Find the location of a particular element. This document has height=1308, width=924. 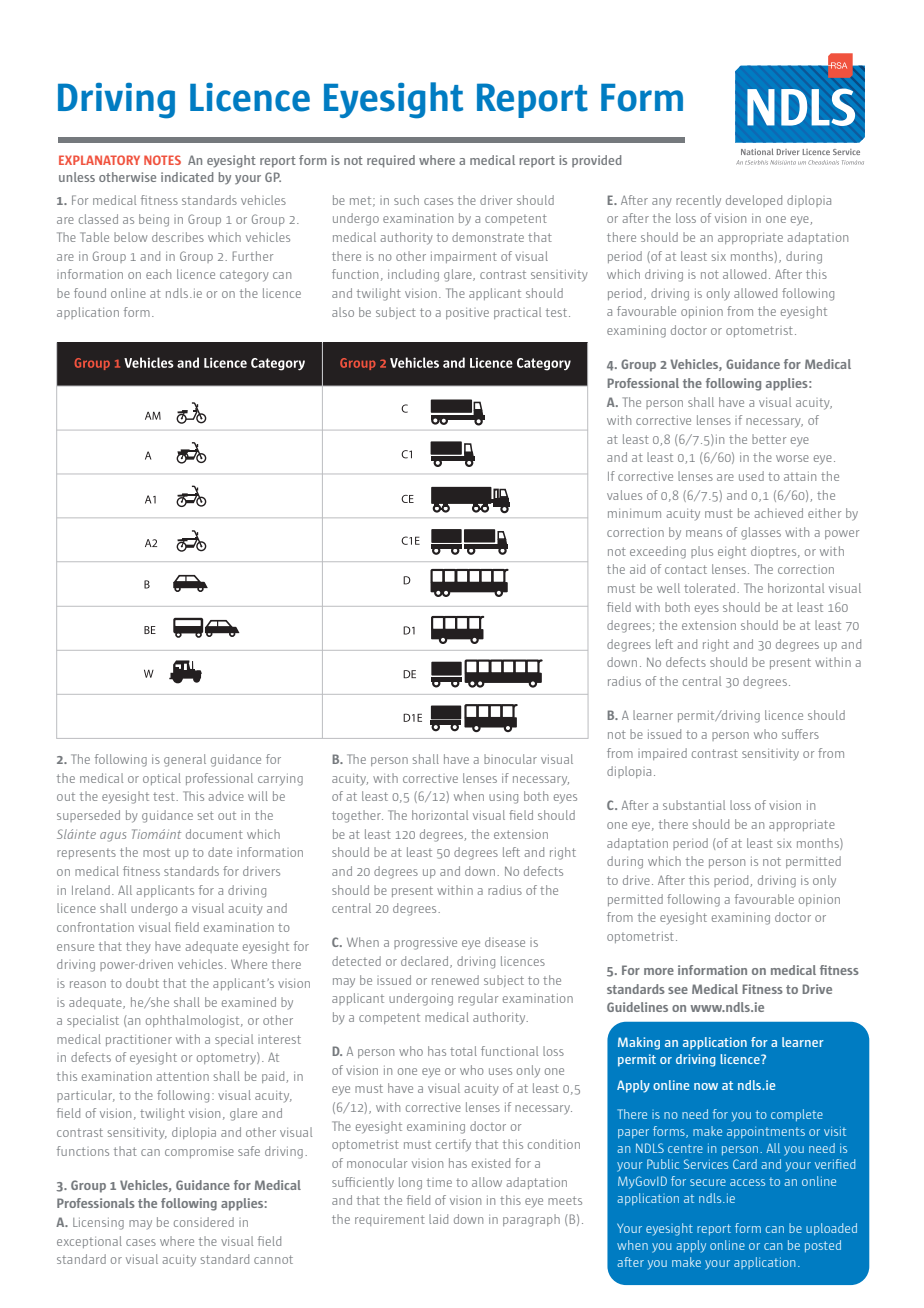

suffers is located at coordinates (800, 734).
